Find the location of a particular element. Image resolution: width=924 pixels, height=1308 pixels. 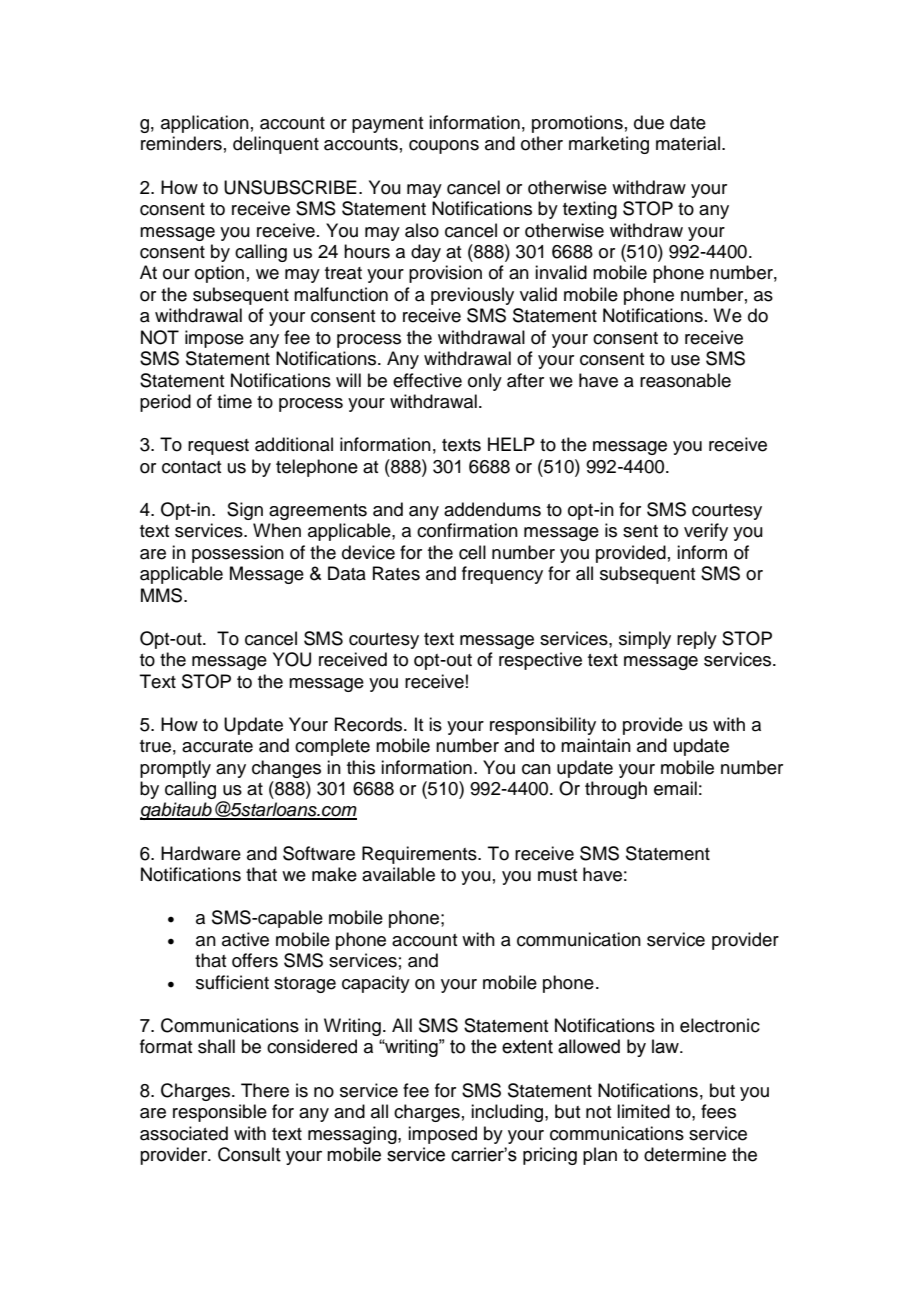

due is located at coordinates (649, 122).
